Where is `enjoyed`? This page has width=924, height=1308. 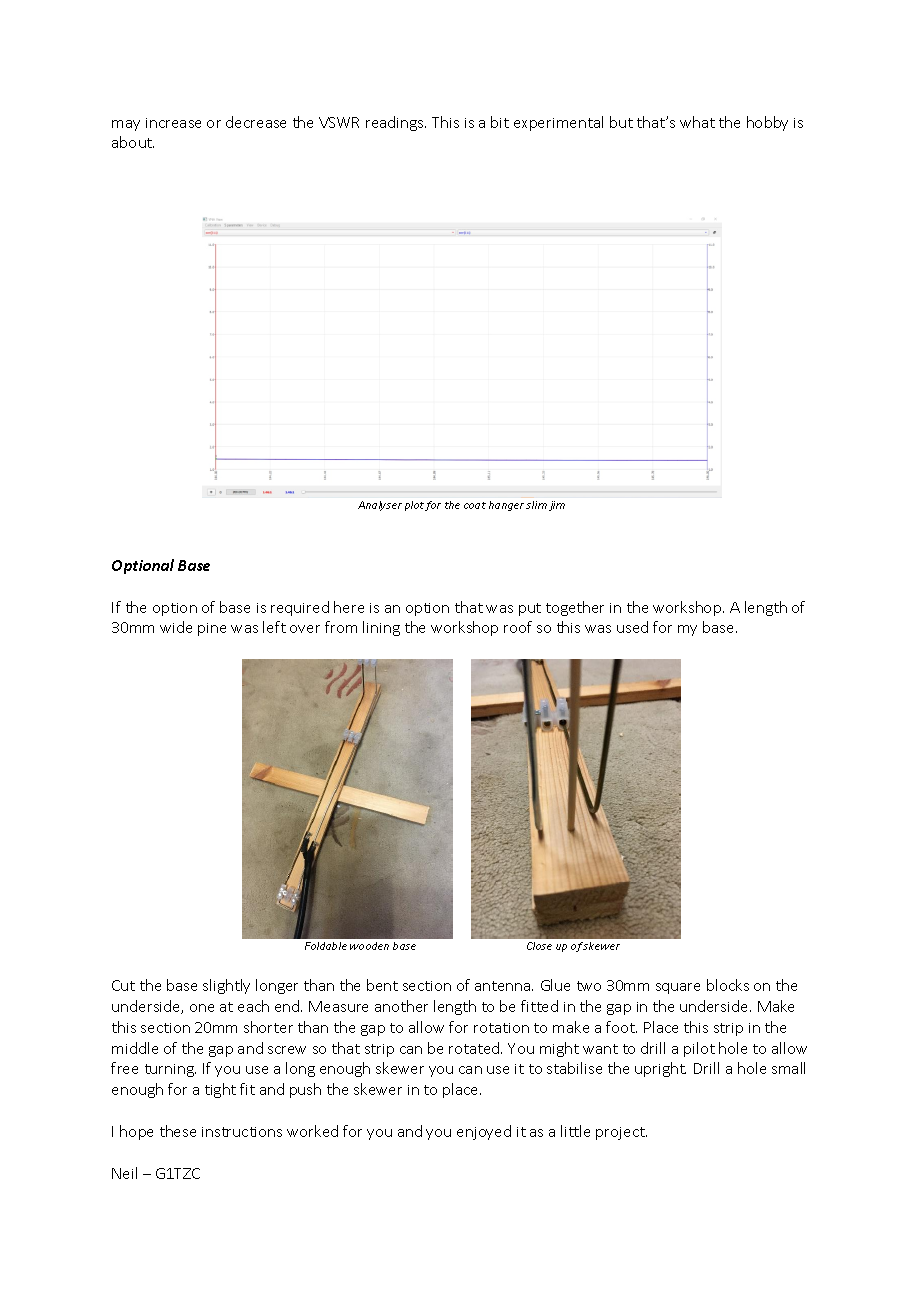
enjoyed is located at coordinates (484, 1132).
